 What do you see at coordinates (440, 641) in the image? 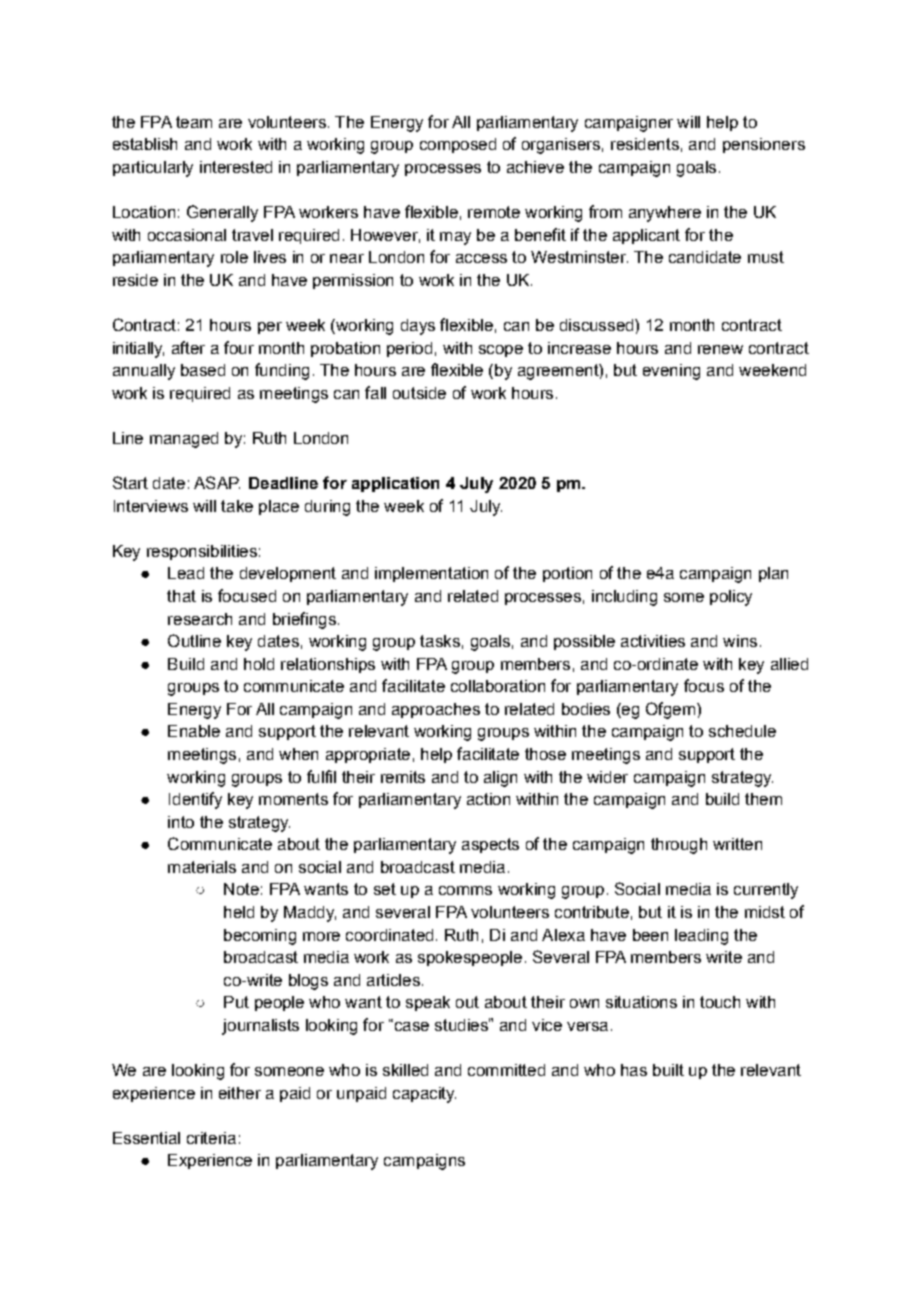
I see `tasks` at bounding box center [440, 641].
